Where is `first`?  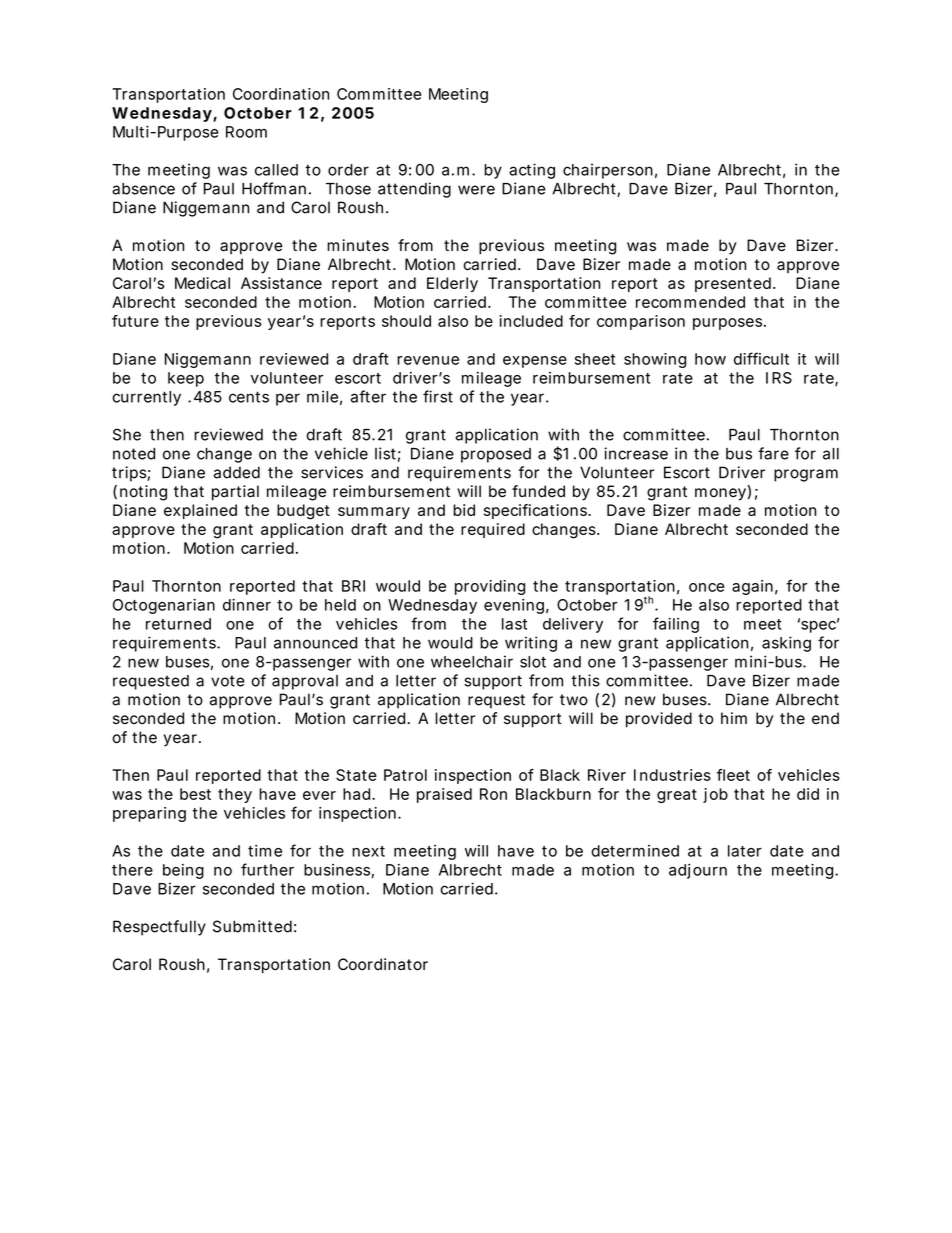 first is located at coordinates (438, 396).
